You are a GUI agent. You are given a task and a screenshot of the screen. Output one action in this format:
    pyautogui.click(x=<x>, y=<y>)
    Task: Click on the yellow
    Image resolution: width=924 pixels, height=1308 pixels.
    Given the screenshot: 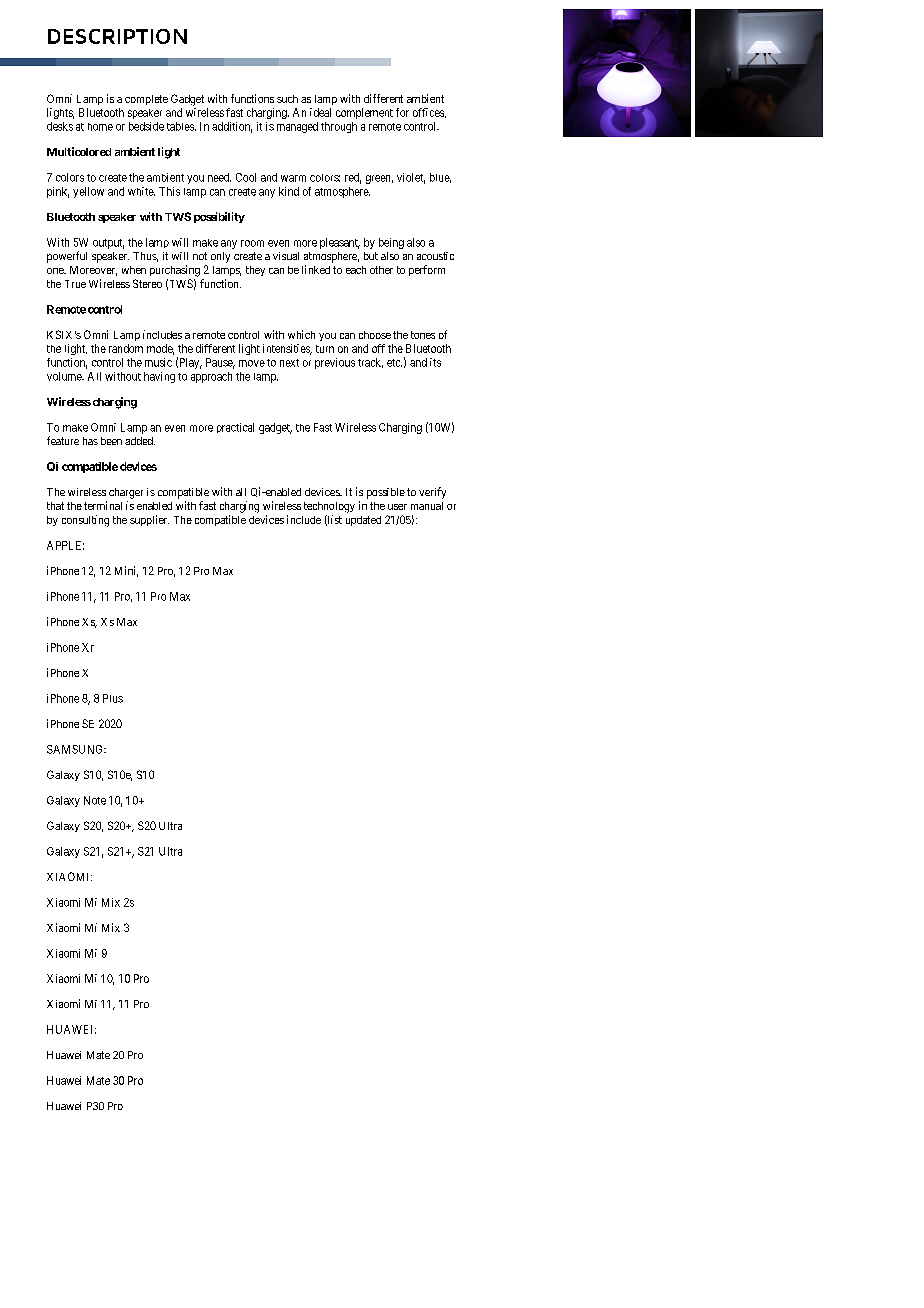 What is the action you would take?
    pyautogui.click(x=88, y=192)
